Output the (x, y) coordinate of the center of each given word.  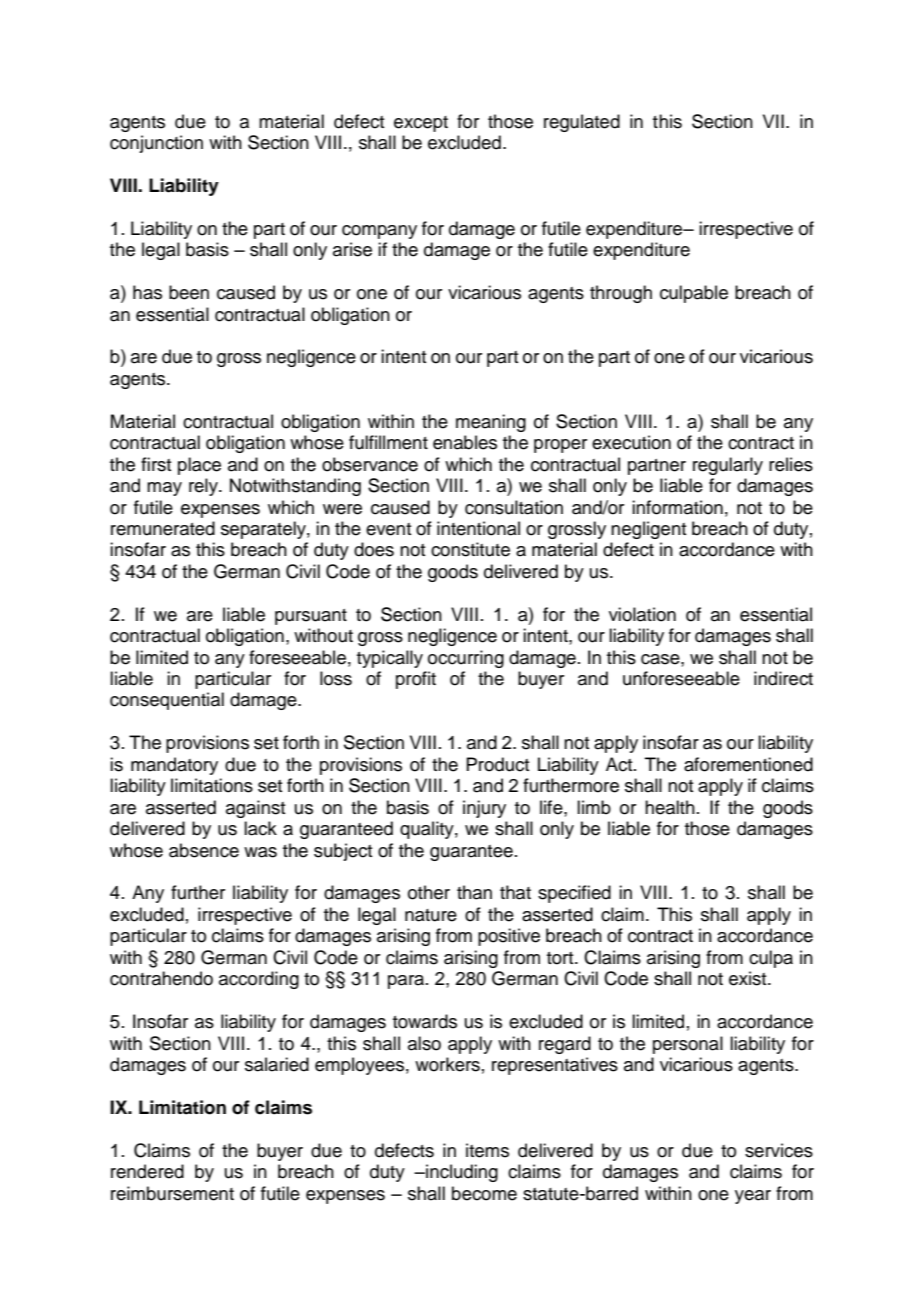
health (670, 807)
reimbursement (172, 1193)
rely (204, 487)
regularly (728, 466)
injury (484, 809)
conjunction (156, 144)
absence (204, 850)
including (461, 1173)
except (421, 124)
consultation (514, 507)
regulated (582, 123)
